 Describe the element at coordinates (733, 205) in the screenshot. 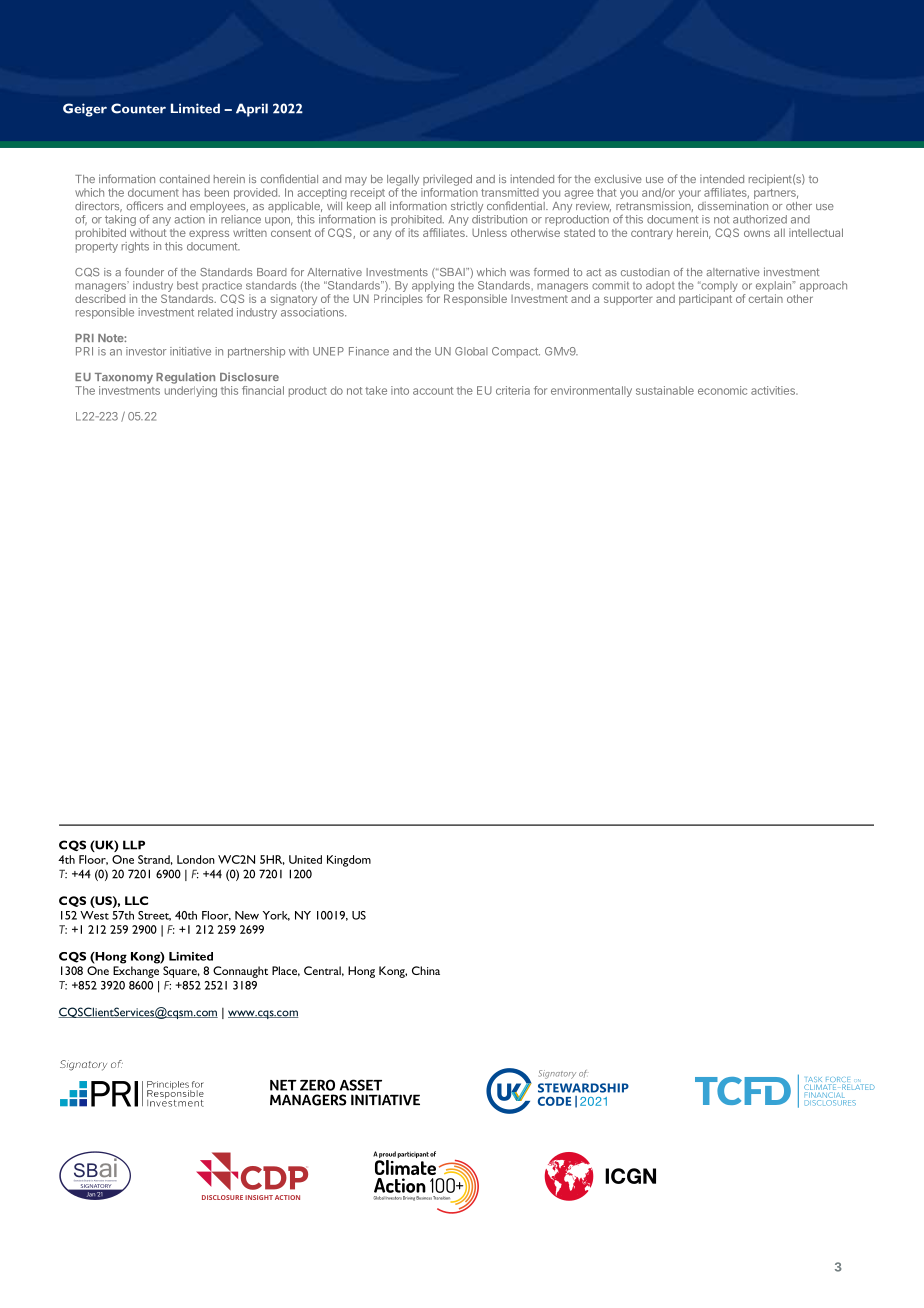

I see `dissemination` at that location.
